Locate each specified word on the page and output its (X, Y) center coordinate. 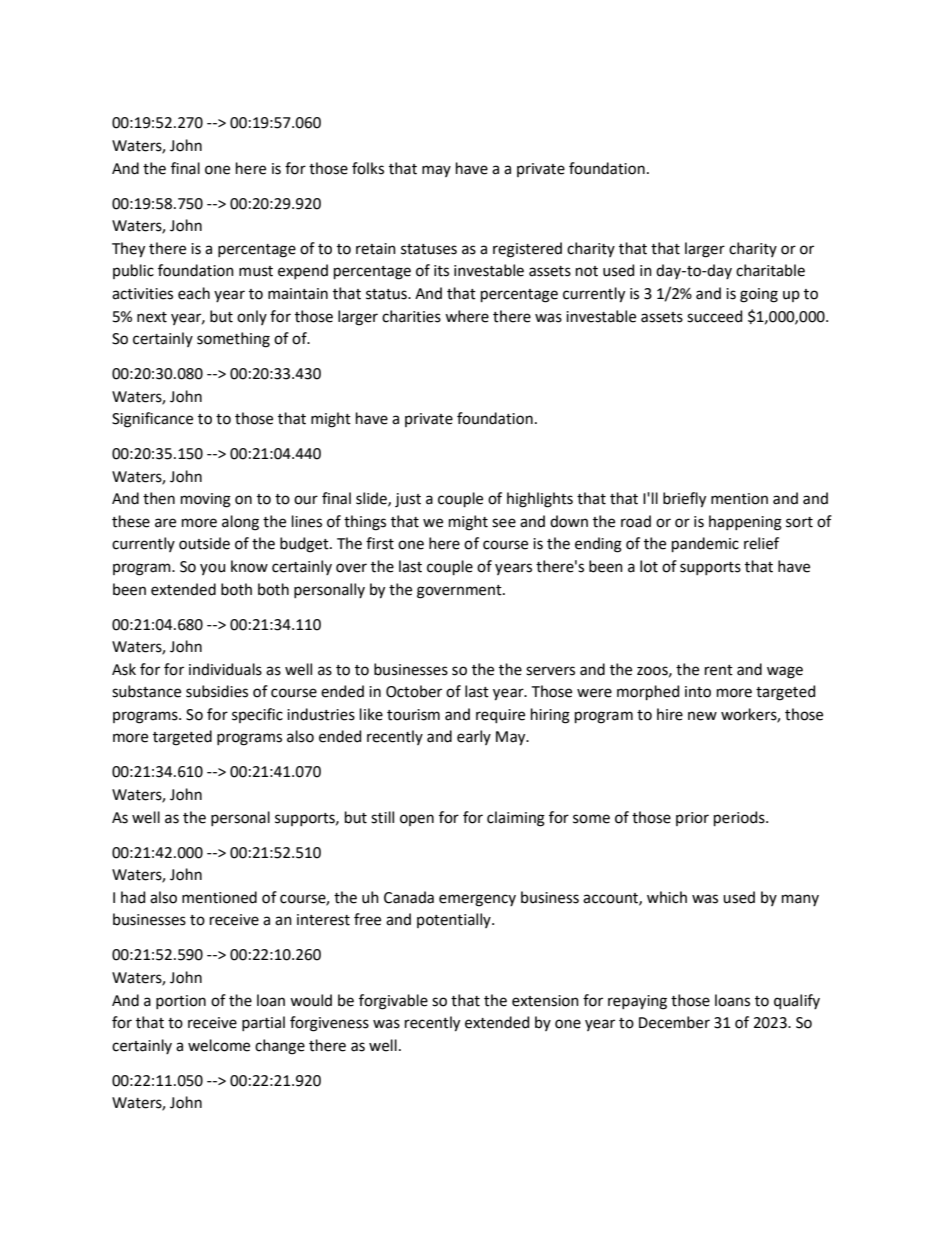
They (128, 250)
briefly (684, 500)
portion (181, 1002)
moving (206, 500)
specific (257, 715)
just (408, 500)
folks (368, 168)
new (702, 716)
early (474, 737)
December (674, 1022)
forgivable (393, 1002)
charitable (770, 270)
